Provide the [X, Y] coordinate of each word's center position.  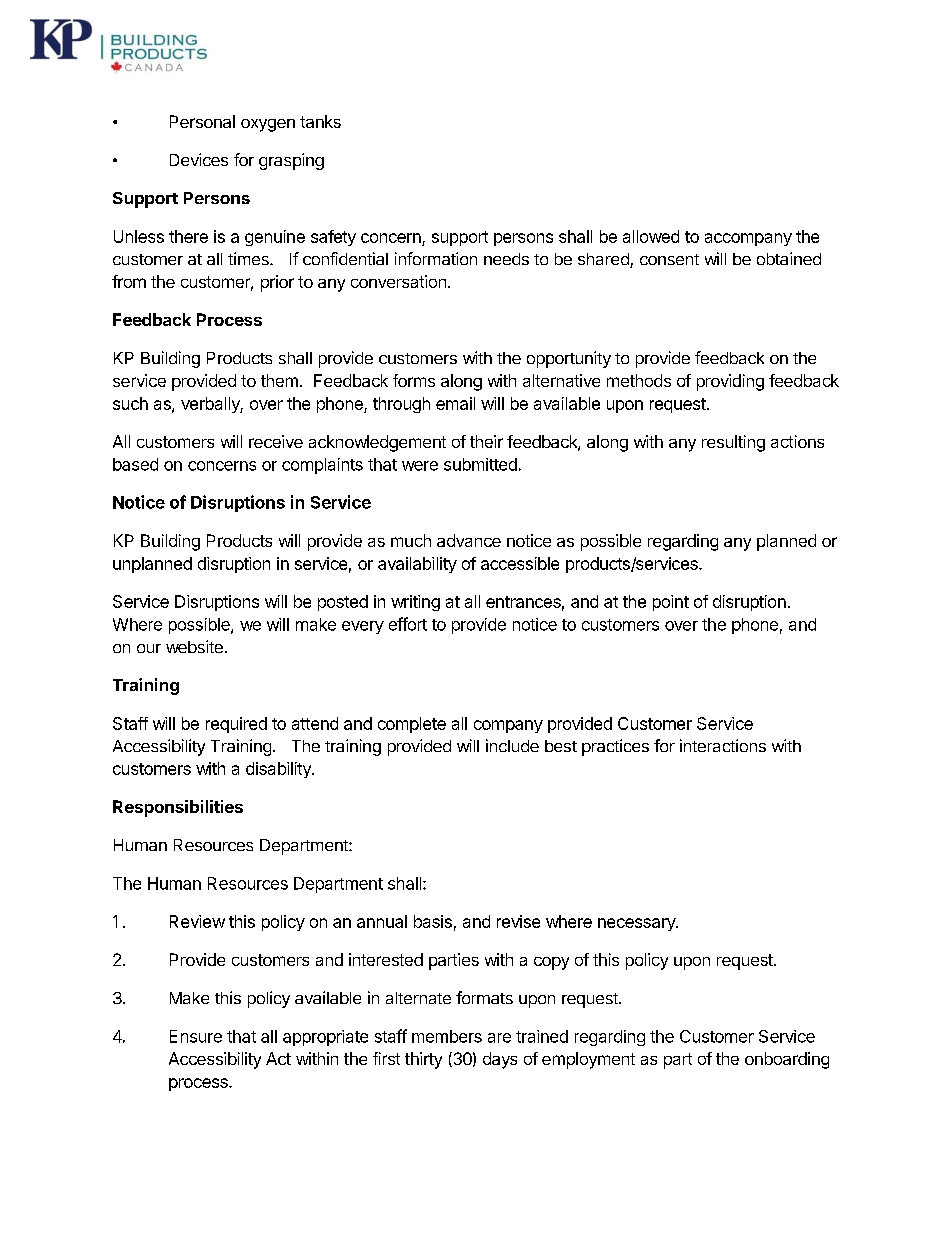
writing [415, 603]
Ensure [196, 1036]
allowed [651, 236]
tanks [320, 121]
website [194, 646]
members [447, 1036]
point [671, 603]
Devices [199, 159]
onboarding [787, 1060]
